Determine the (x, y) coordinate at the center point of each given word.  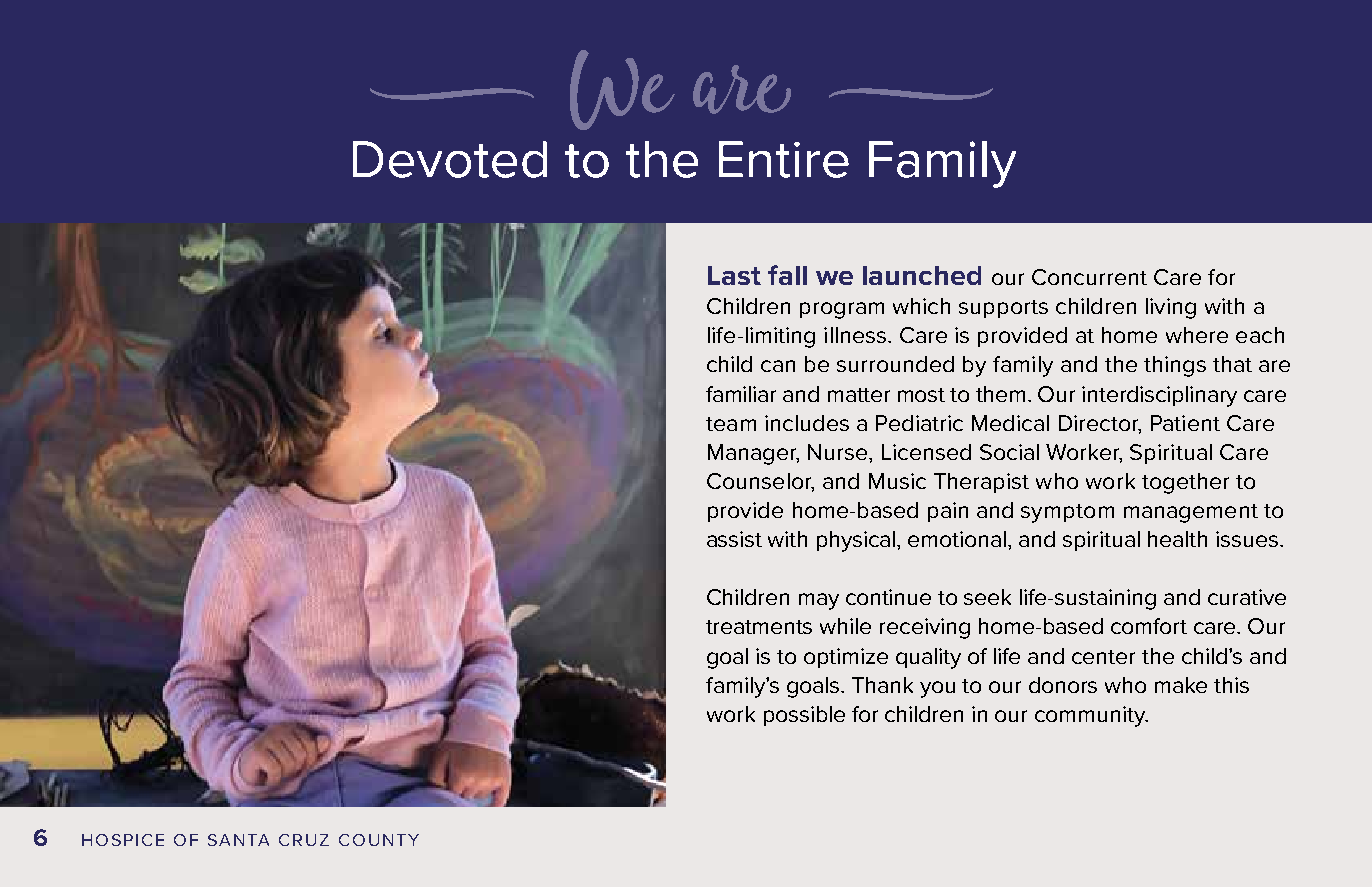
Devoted (450, 159)
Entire (784, 159)
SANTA (238, 840)
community (1091, 716)
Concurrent (1089, 277)
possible (804, 716)
